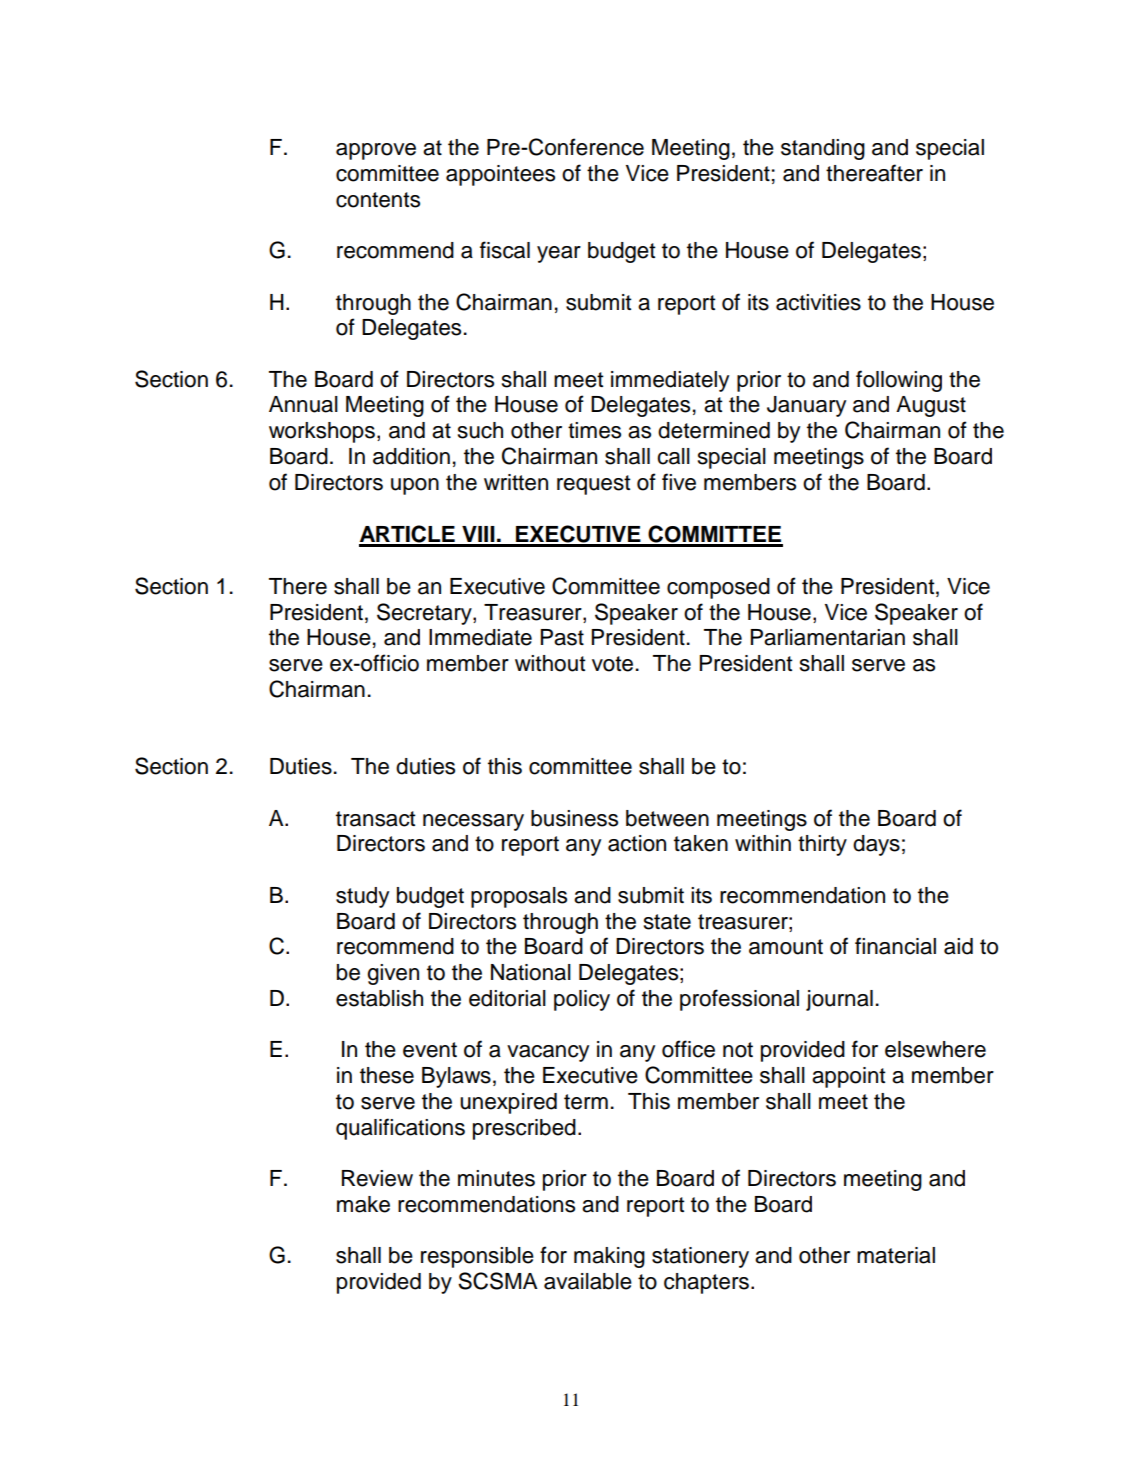  What do you see at coordinates (823, 149) in the screenshot?
I see `standing` at bounding box center [823, 149].
